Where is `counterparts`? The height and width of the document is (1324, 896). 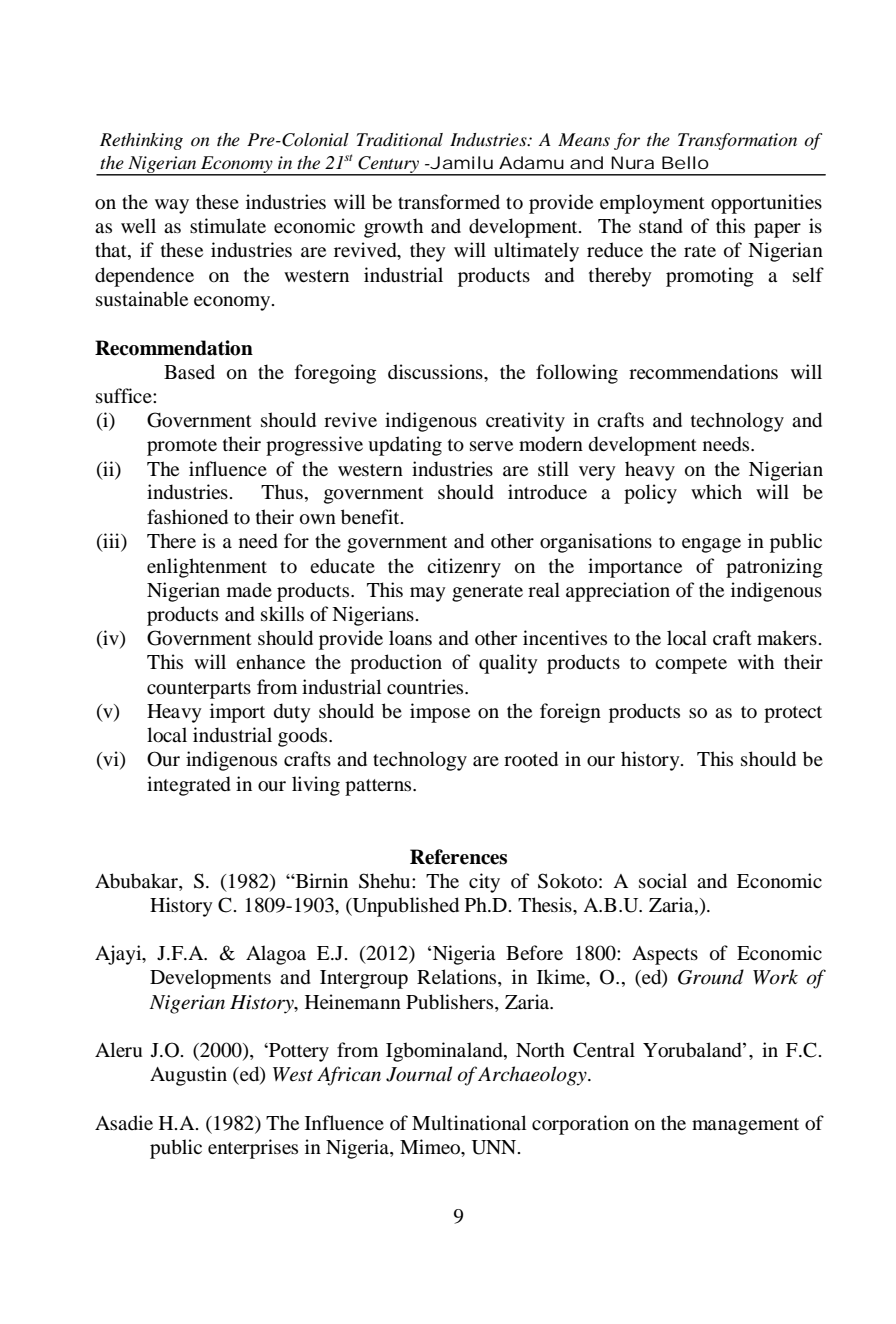 counterparts is located at coordinates (199, 690).
